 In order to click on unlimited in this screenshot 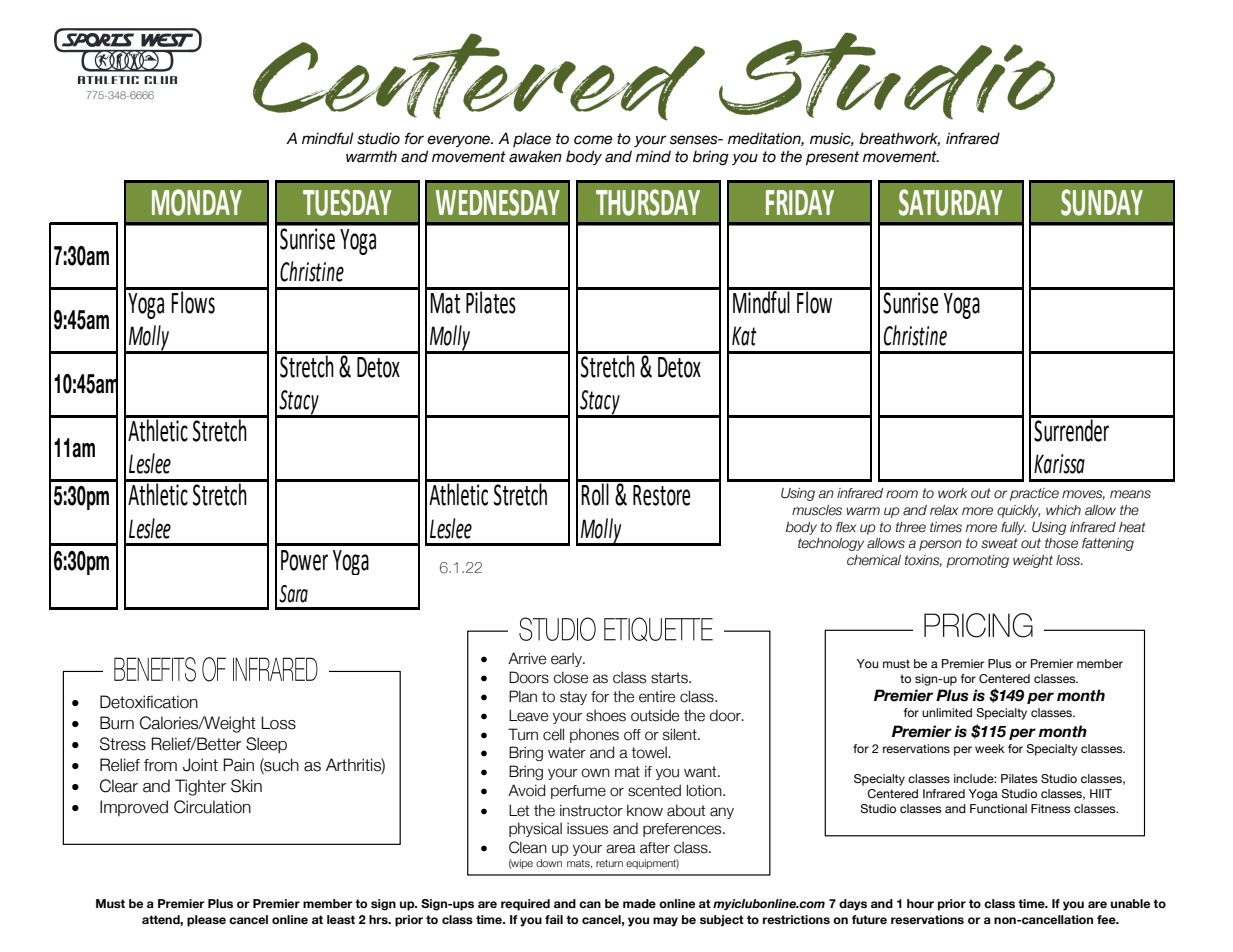, I will do `click(947, 712)`.
